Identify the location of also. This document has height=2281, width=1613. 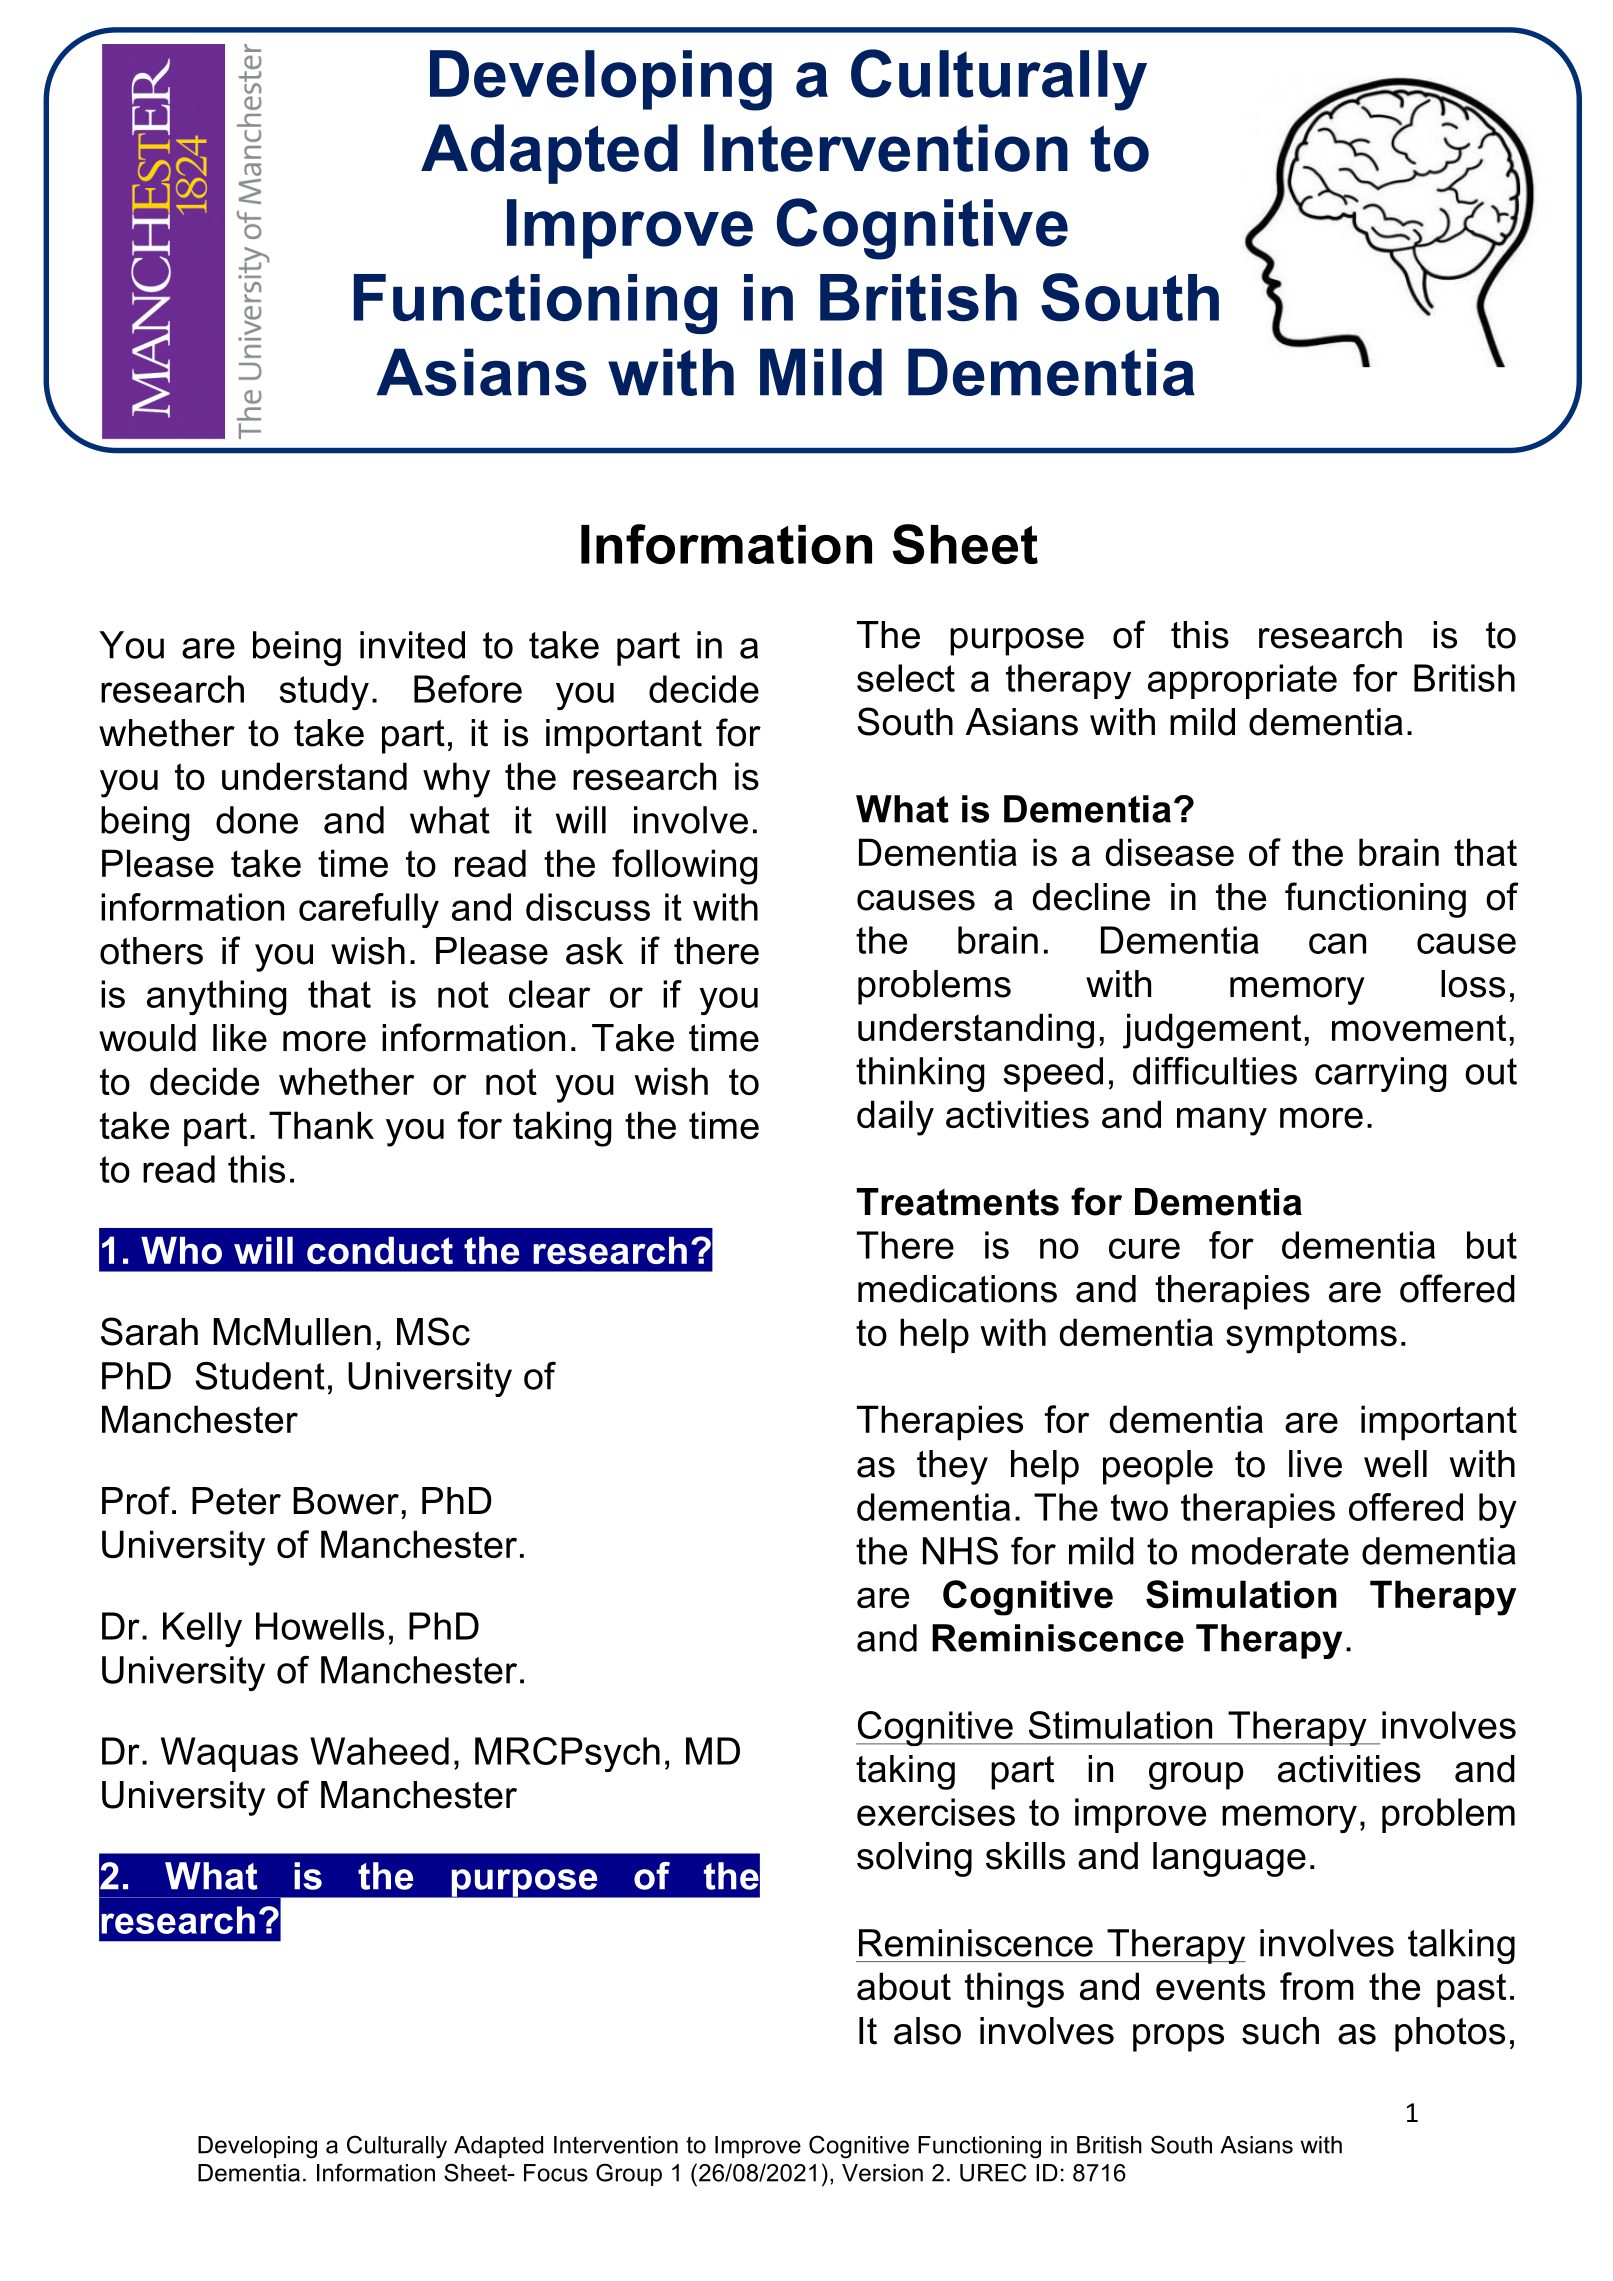
(927, 2031).
